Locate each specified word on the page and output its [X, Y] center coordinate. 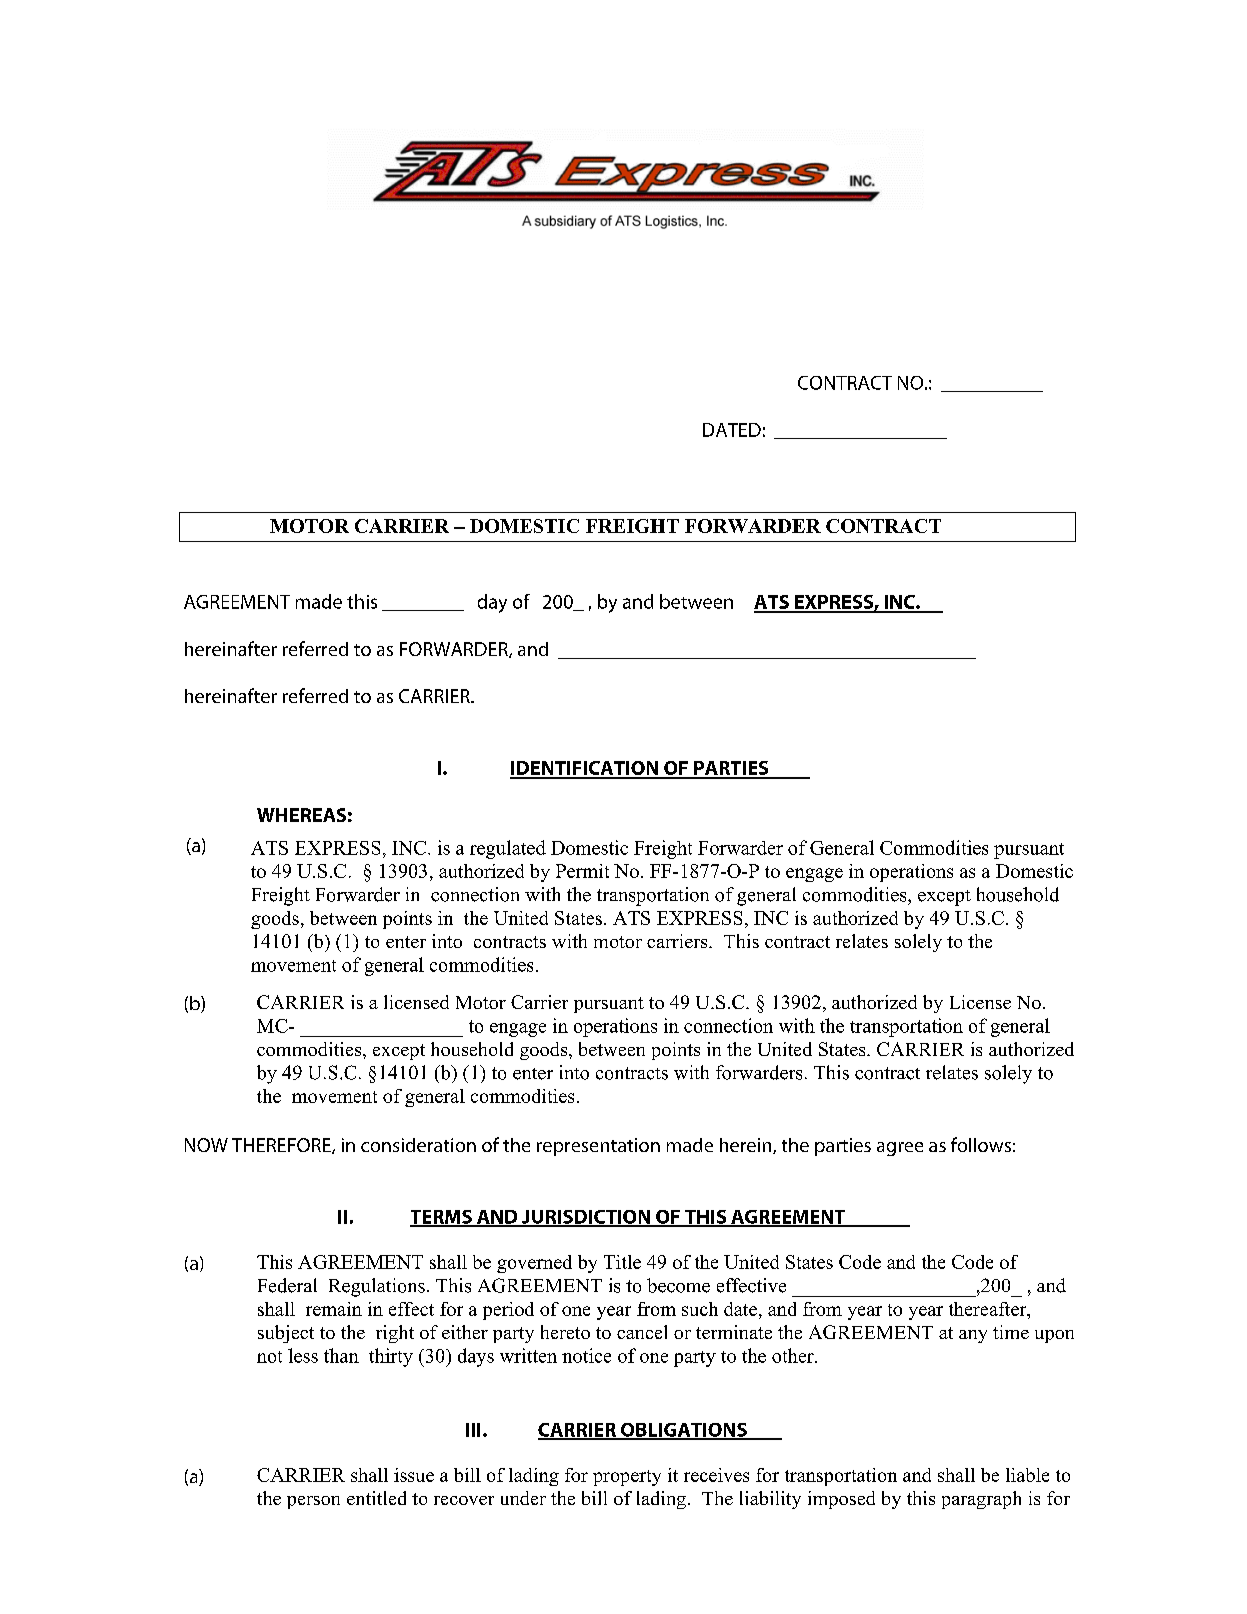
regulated [508, 849]
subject [286, 1334]
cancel [642, 1332]
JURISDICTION [586, 1218]
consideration [418, 1145]
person [313, 1502]
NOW [206, 1145]
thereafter [989, 1309]
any [973, 1336]
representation [598, 1147]
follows [981, 1144]
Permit [582, 871]
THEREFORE [282, 1146]
